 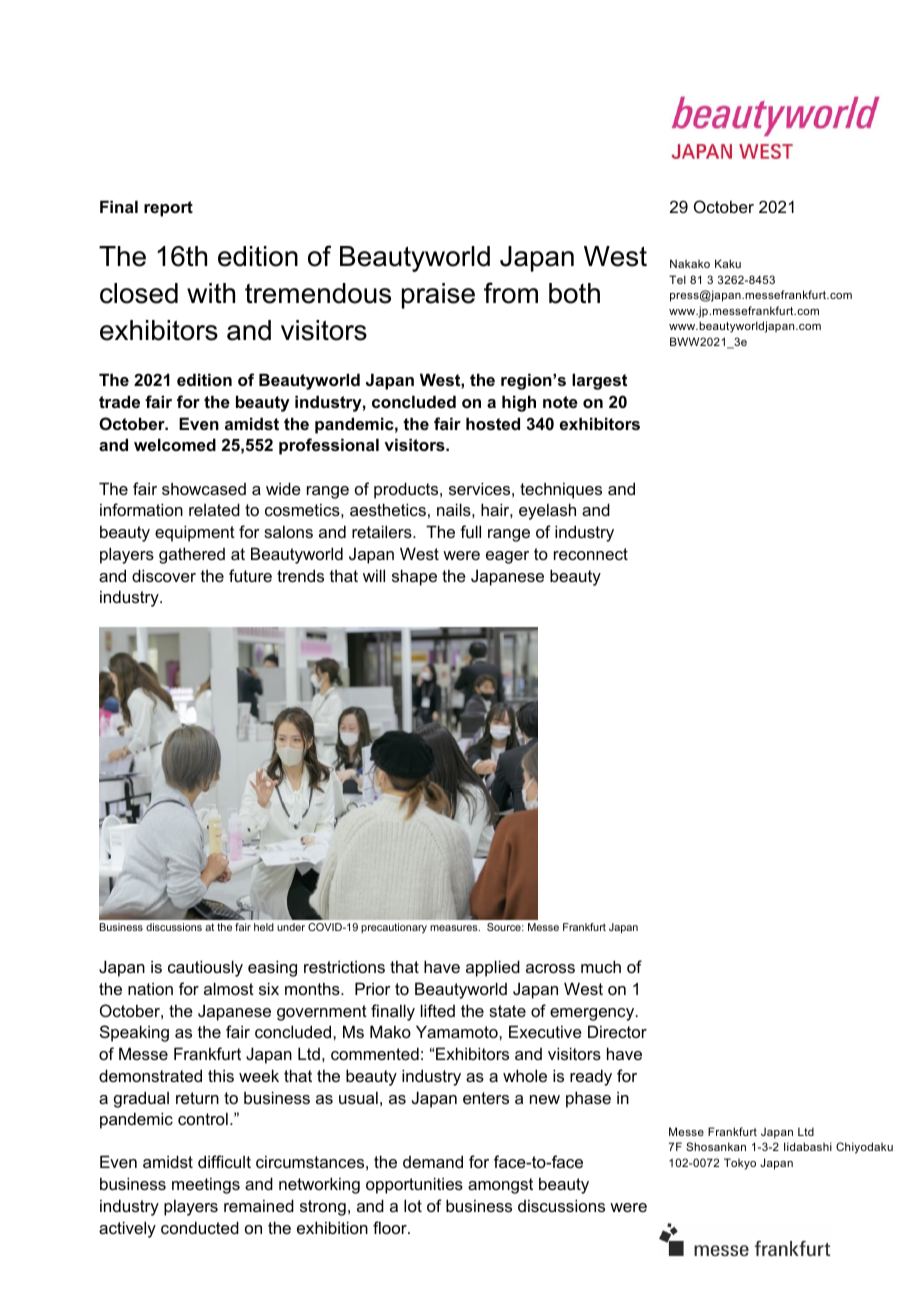 I want to click on reconnect, so click(x=591, y=554).
